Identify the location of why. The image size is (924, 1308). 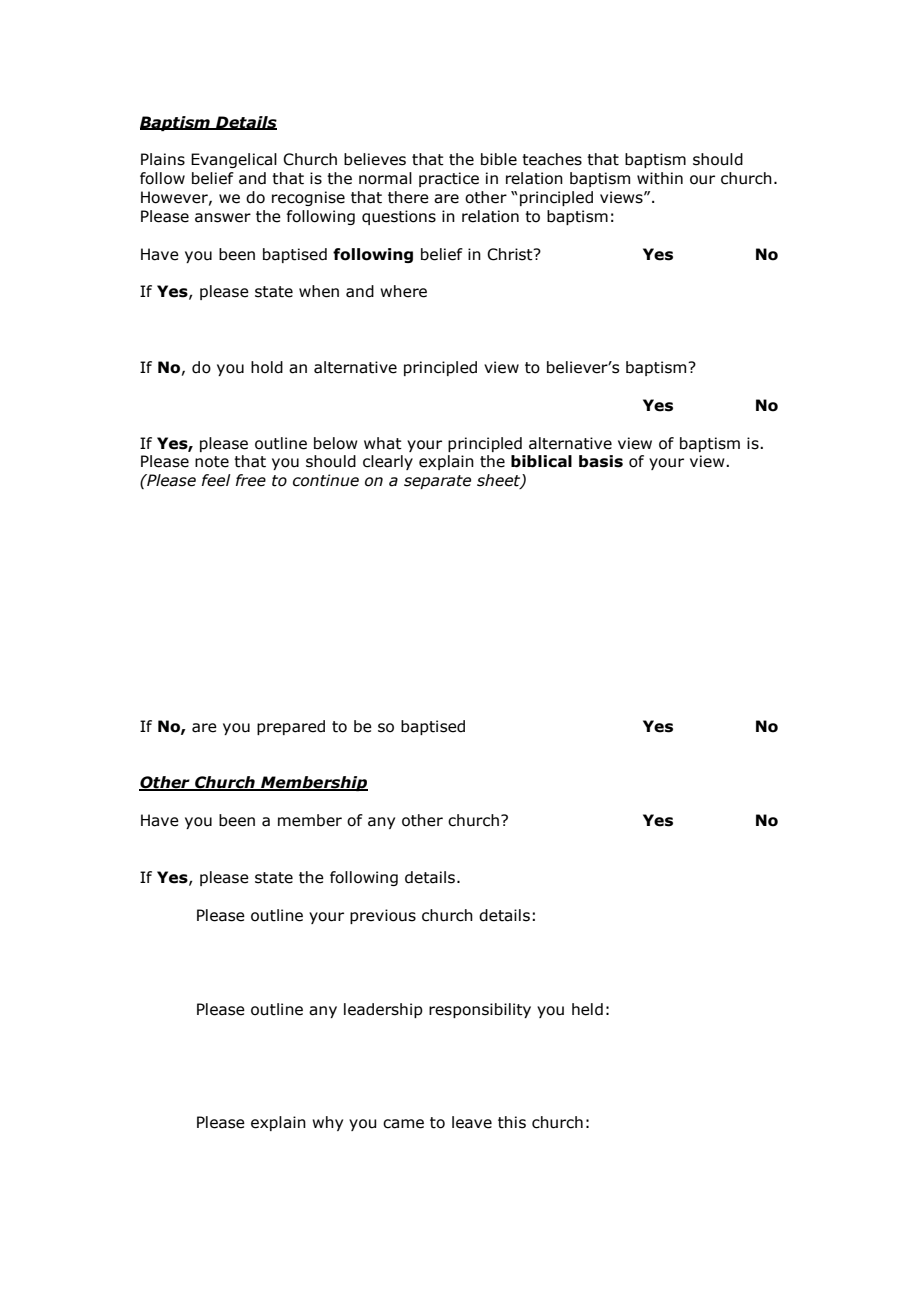
(327, 1123).
